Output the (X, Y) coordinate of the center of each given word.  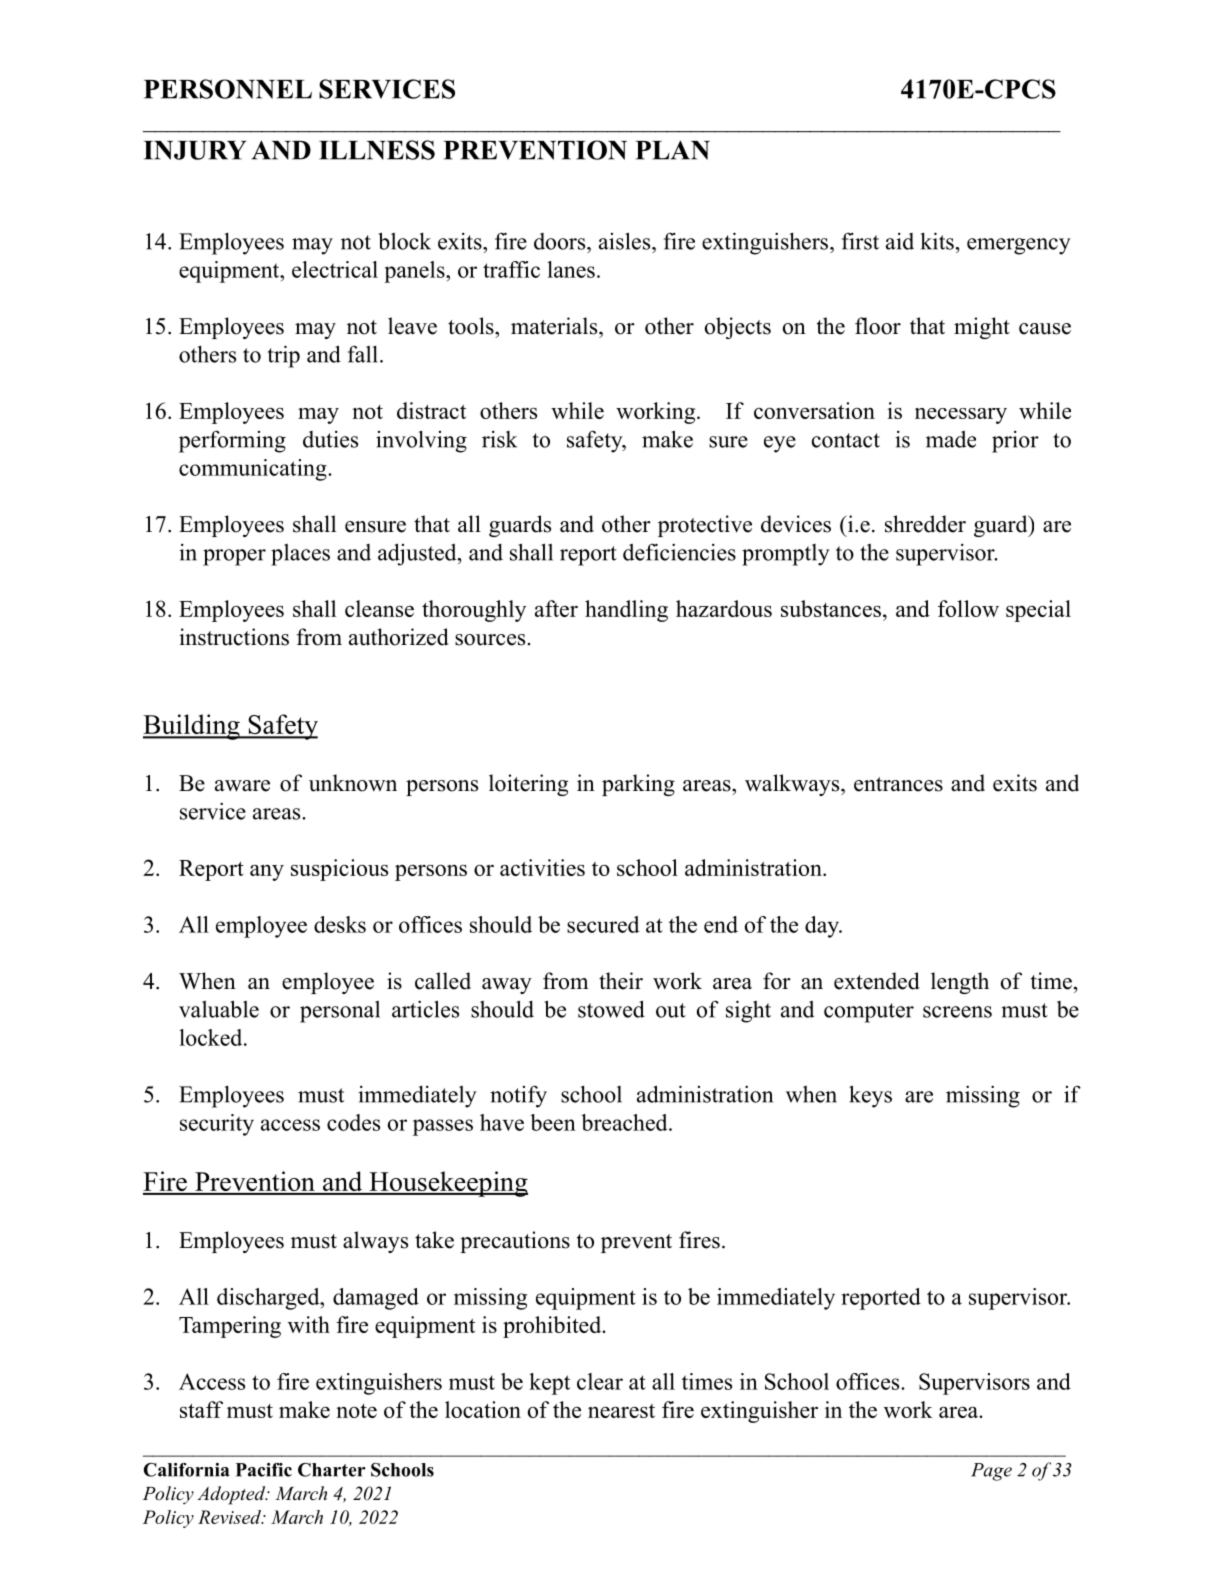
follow (968, 608)
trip (283, 356)
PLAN (672, 150)
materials (554, 326)
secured (603, 924)
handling (626, 611)
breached (625, 1122)
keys (870, 1096)
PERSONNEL (228, 89)
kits (937, 241)
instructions (234, 637)
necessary (961, 416)
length (960, 983)
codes (353, 1122)
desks (340, 924)
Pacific (264, 1470)
